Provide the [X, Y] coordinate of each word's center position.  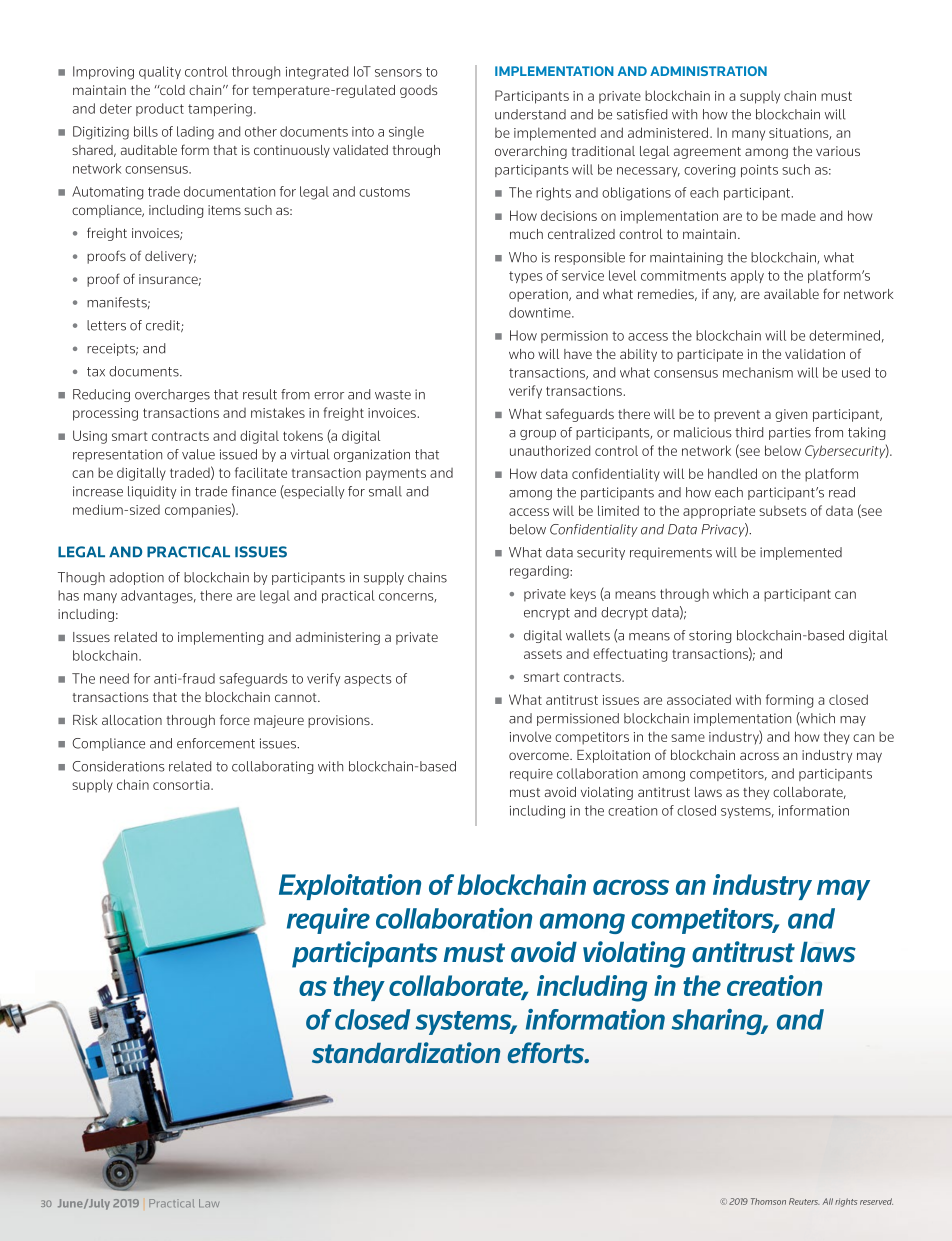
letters [106, 325]
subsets [783, 511]
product [160, 109]
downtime [541, 312]
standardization [406, 1052]
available [791, 294]
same [688, 738]
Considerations [119, 766]
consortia [182, 785]
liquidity [152, 492]
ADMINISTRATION [708, 71]
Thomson [768, 1201]
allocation [132, 720]
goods [418, 91]
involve [530, 736]
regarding [540, 572]
